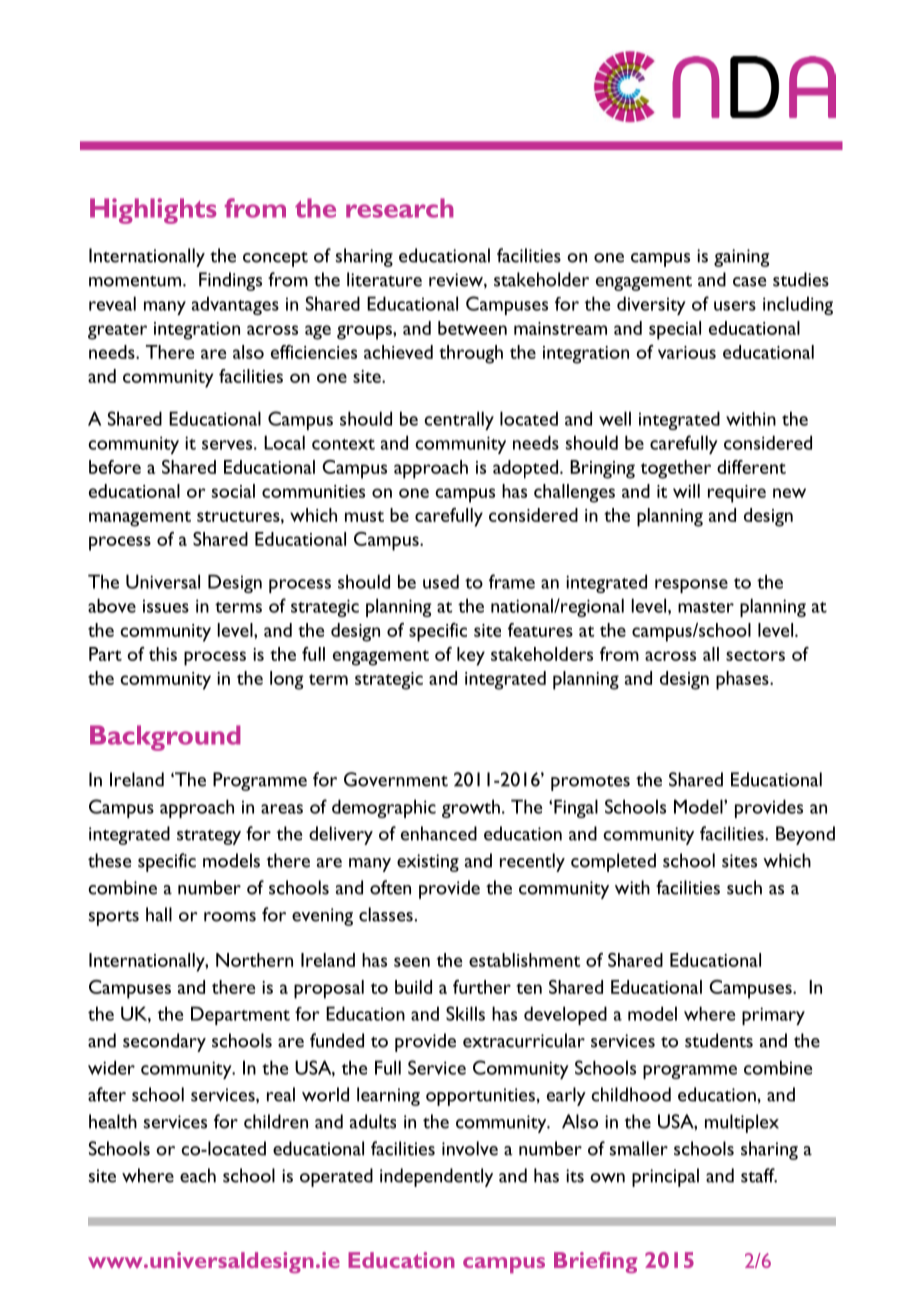 The width and height of the image is (924, 1308). Describe the element at coordinates (482, 987) in the image. I see `further` at that location.
